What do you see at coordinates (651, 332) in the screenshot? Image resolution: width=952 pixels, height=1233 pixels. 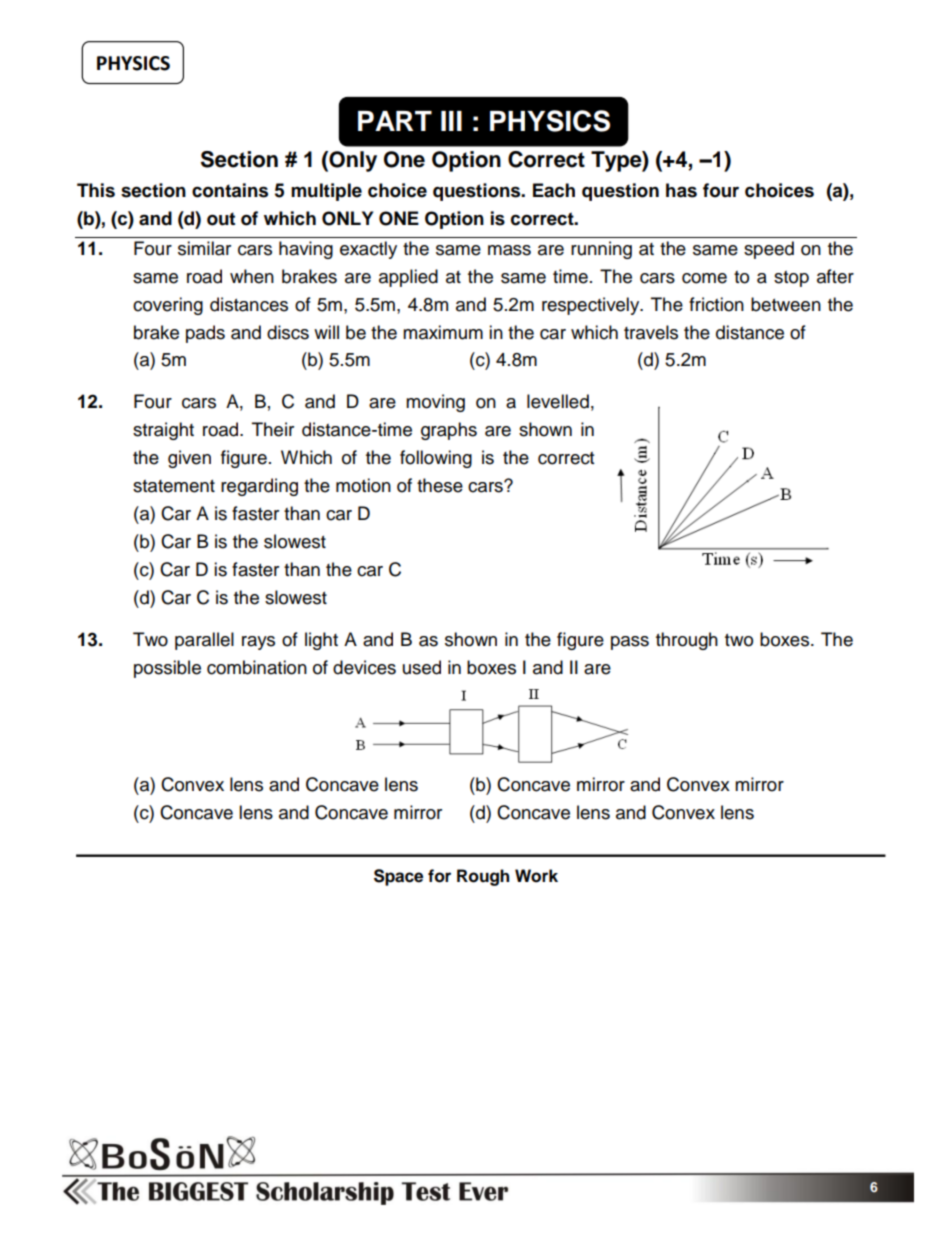 I see `travels` at bounding box center [651, 332].
